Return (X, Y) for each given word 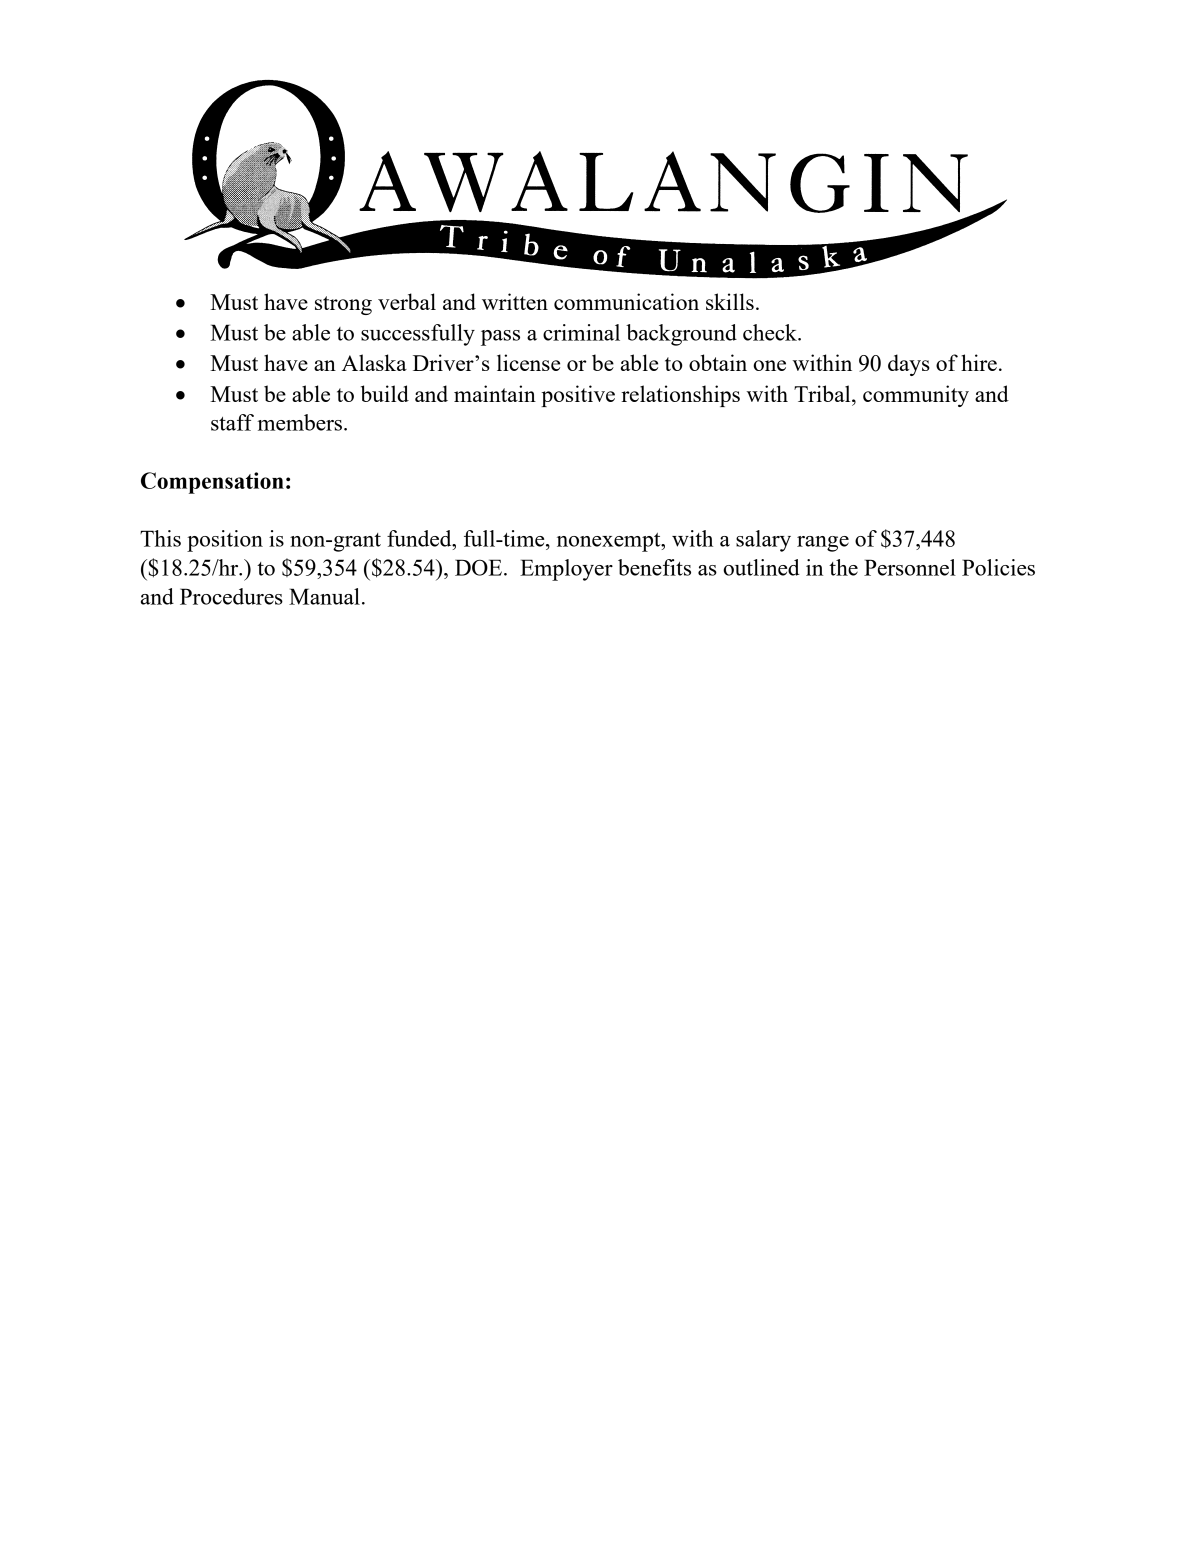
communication (626, 301)
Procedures (231, 596)
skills (730, 301)
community (916, 396)
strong (343, 305)
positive (578, 396)
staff (232, 422)
